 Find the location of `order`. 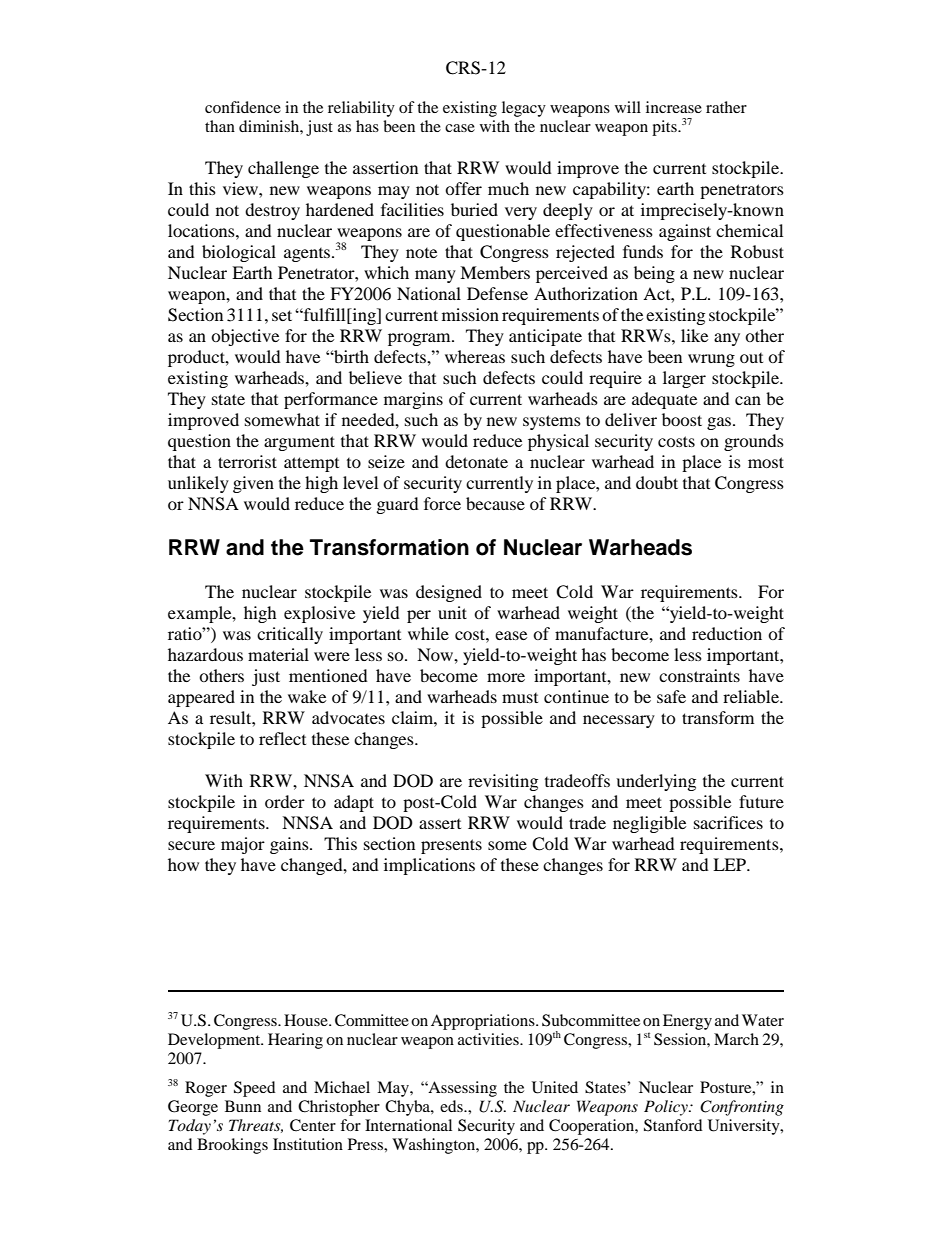

order is located at coordinates (285, 801).
